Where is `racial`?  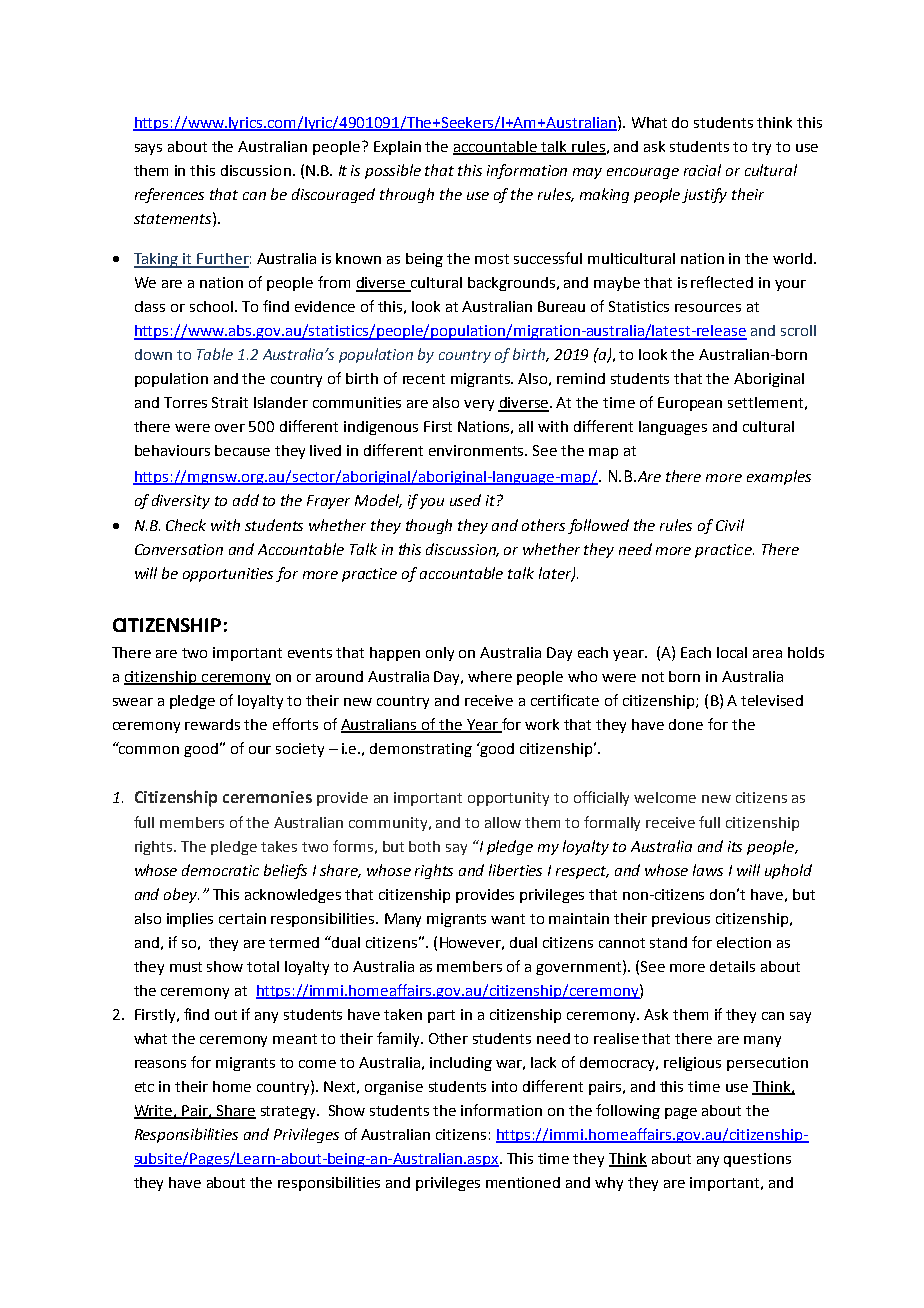
racial is located at coordinates (702, 170).
